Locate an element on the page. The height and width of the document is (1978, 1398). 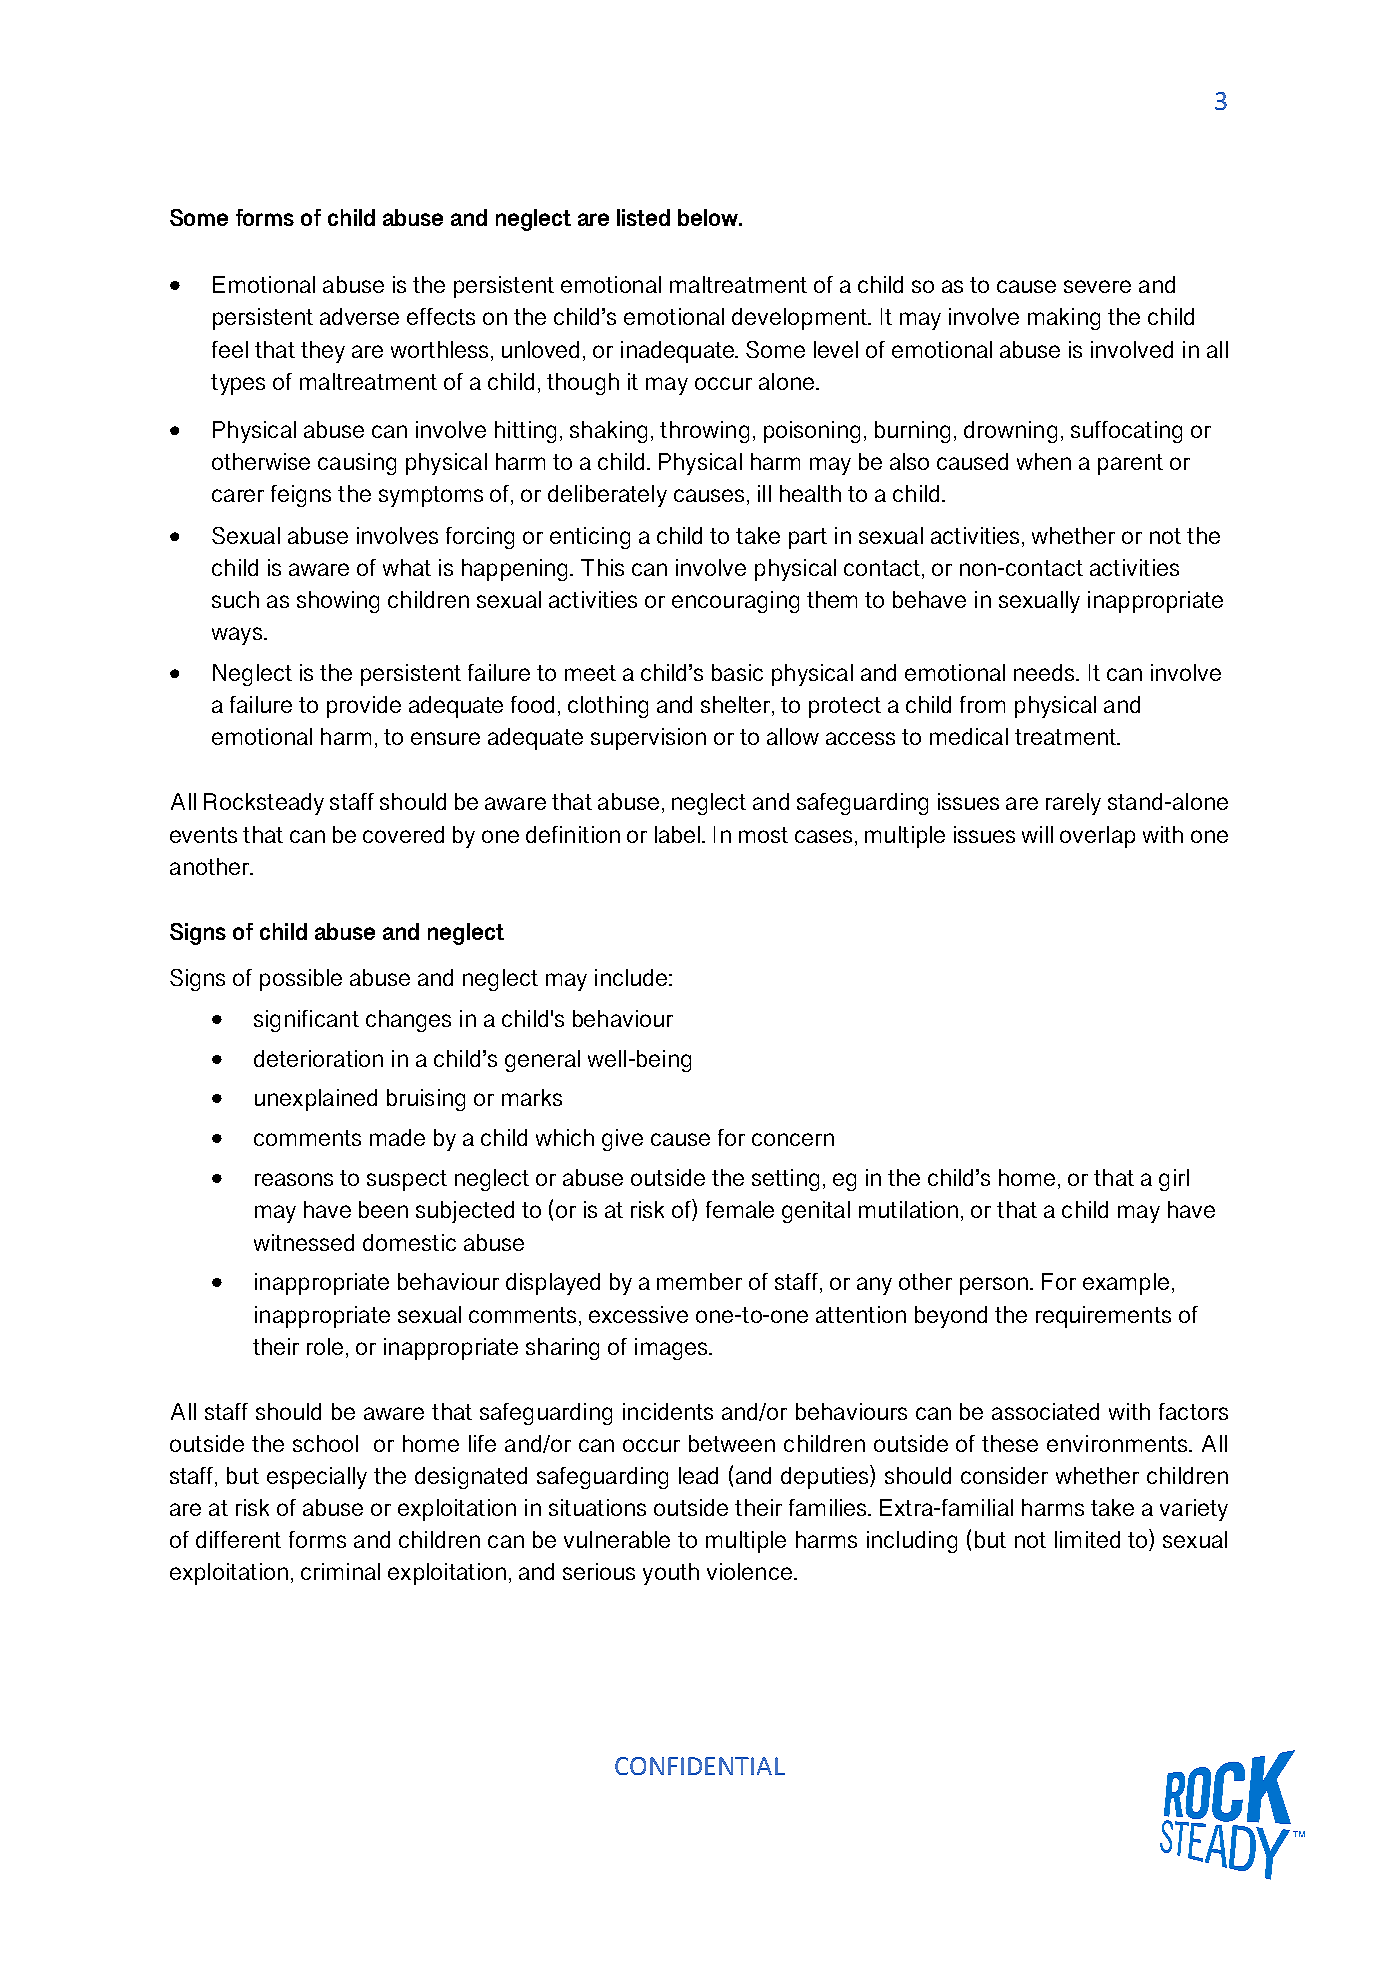
criminal is located at coordinates (340, 1571).
